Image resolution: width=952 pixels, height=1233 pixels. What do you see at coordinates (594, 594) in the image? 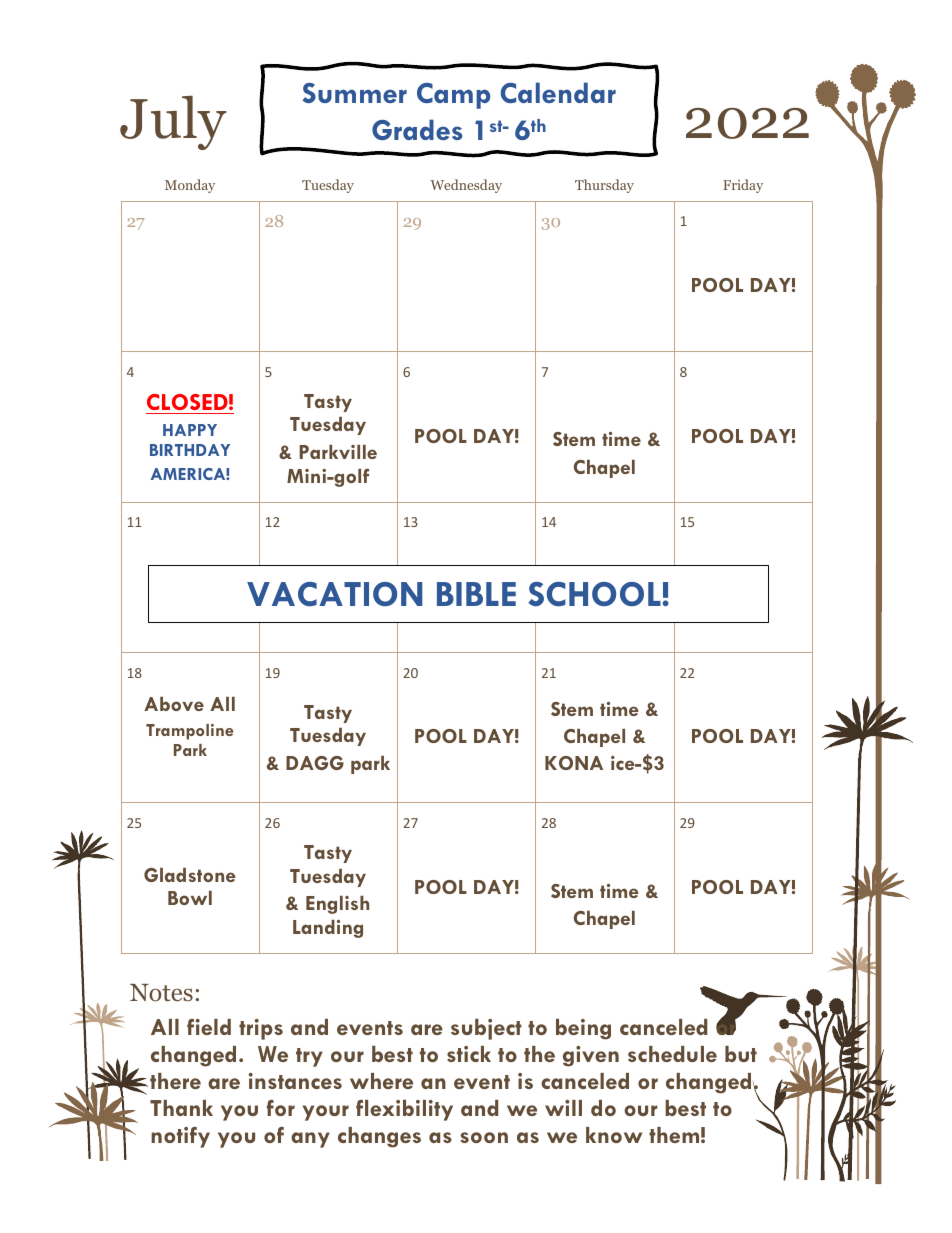
I see `SCHOOL` at bounding box center [594, 594].
